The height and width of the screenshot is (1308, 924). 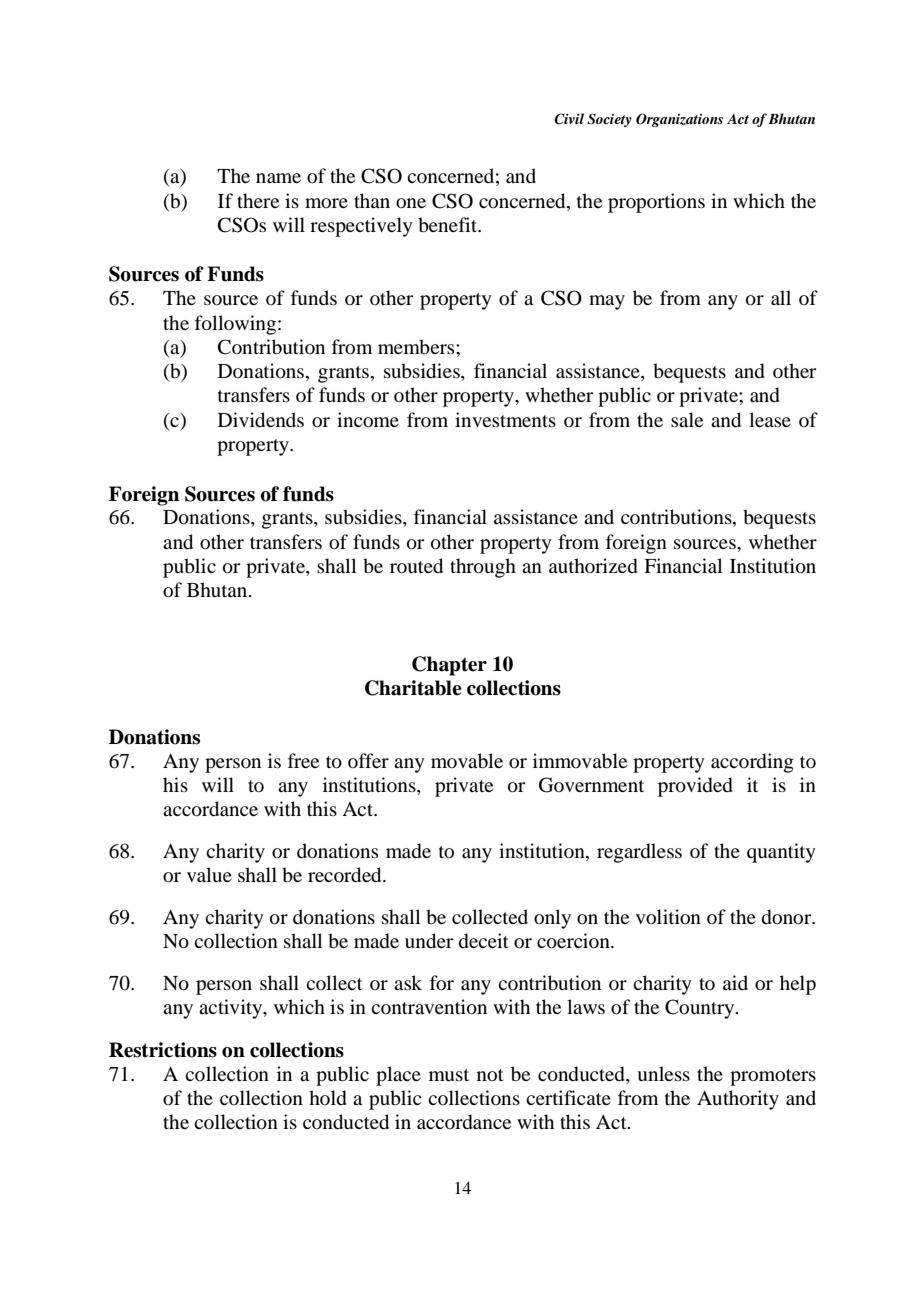 I want to click on Organizations, so click(x=679, y=120).
